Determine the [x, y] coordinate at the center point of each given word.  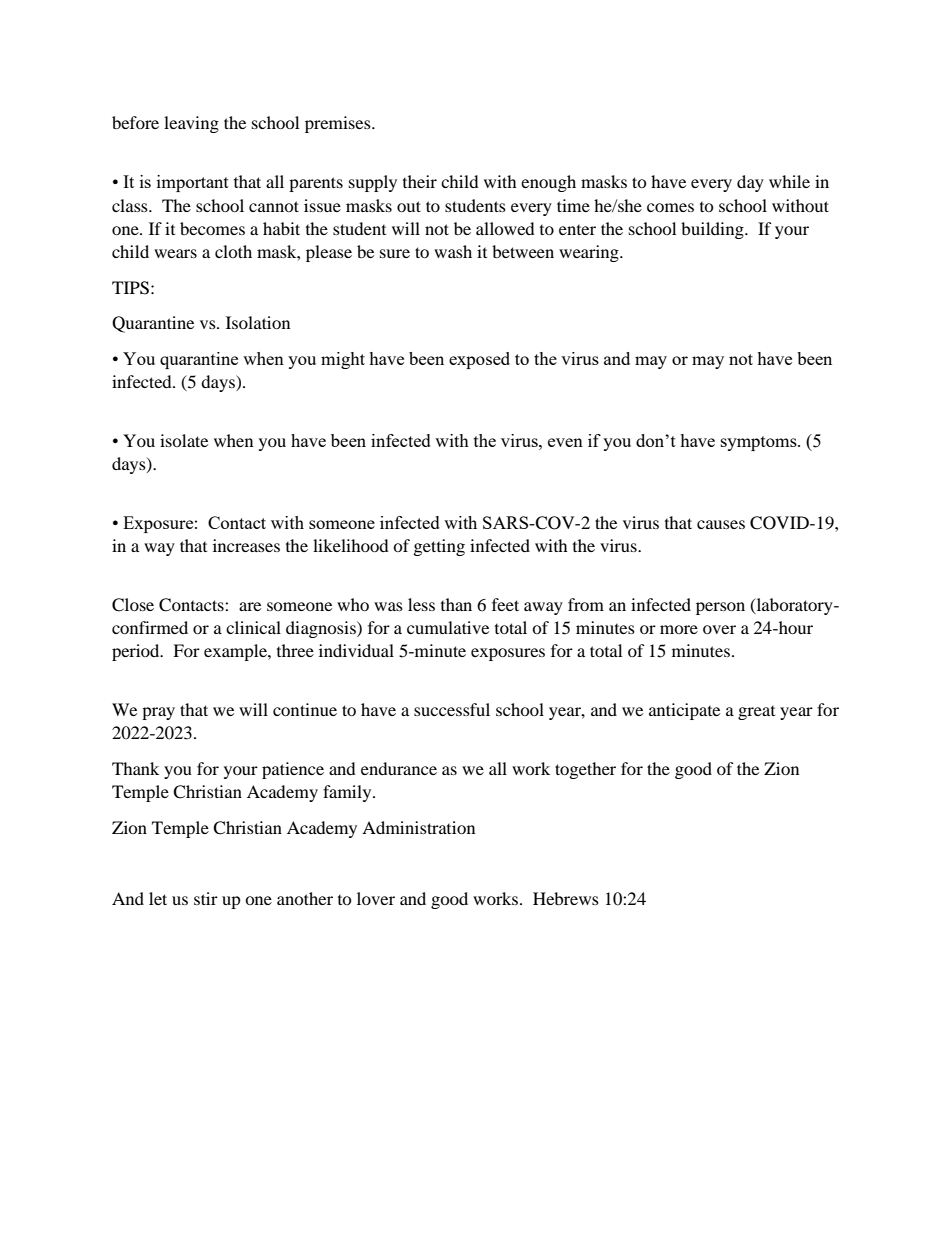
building [713, 230]
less [421, 604]
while [789, 181]
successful [452, 709]
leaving [191, 124]
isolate [184, 440]
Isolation [258, 322]
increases [246, 545]
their [420, 181]
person [720, 608]
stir [206, 898]
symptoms [760, 443]
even [565, 442]
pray [158, 713]
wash [453, 251]
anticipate [684, 711]
